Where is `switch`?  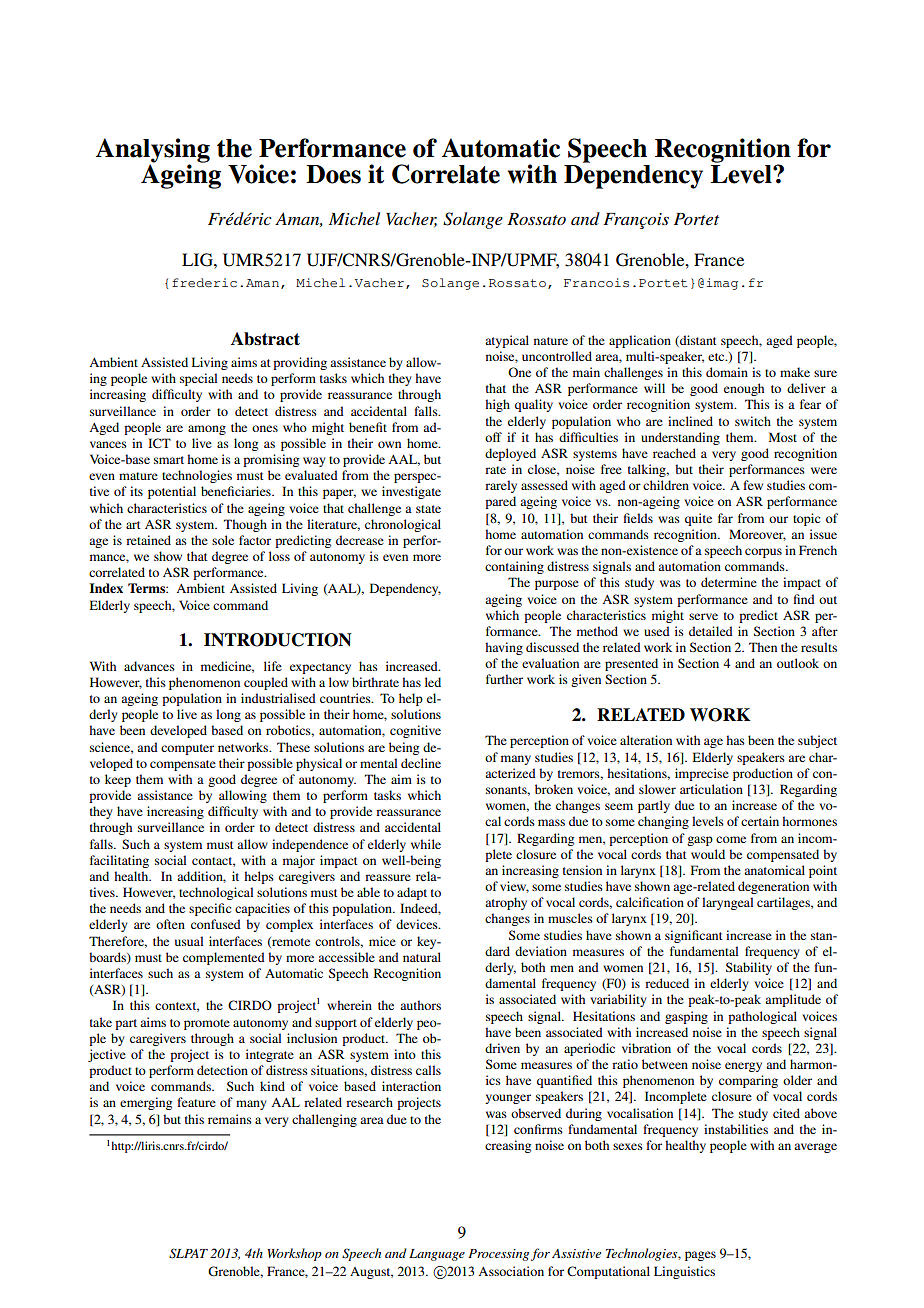 switch is located at coordinates (753, 421).
